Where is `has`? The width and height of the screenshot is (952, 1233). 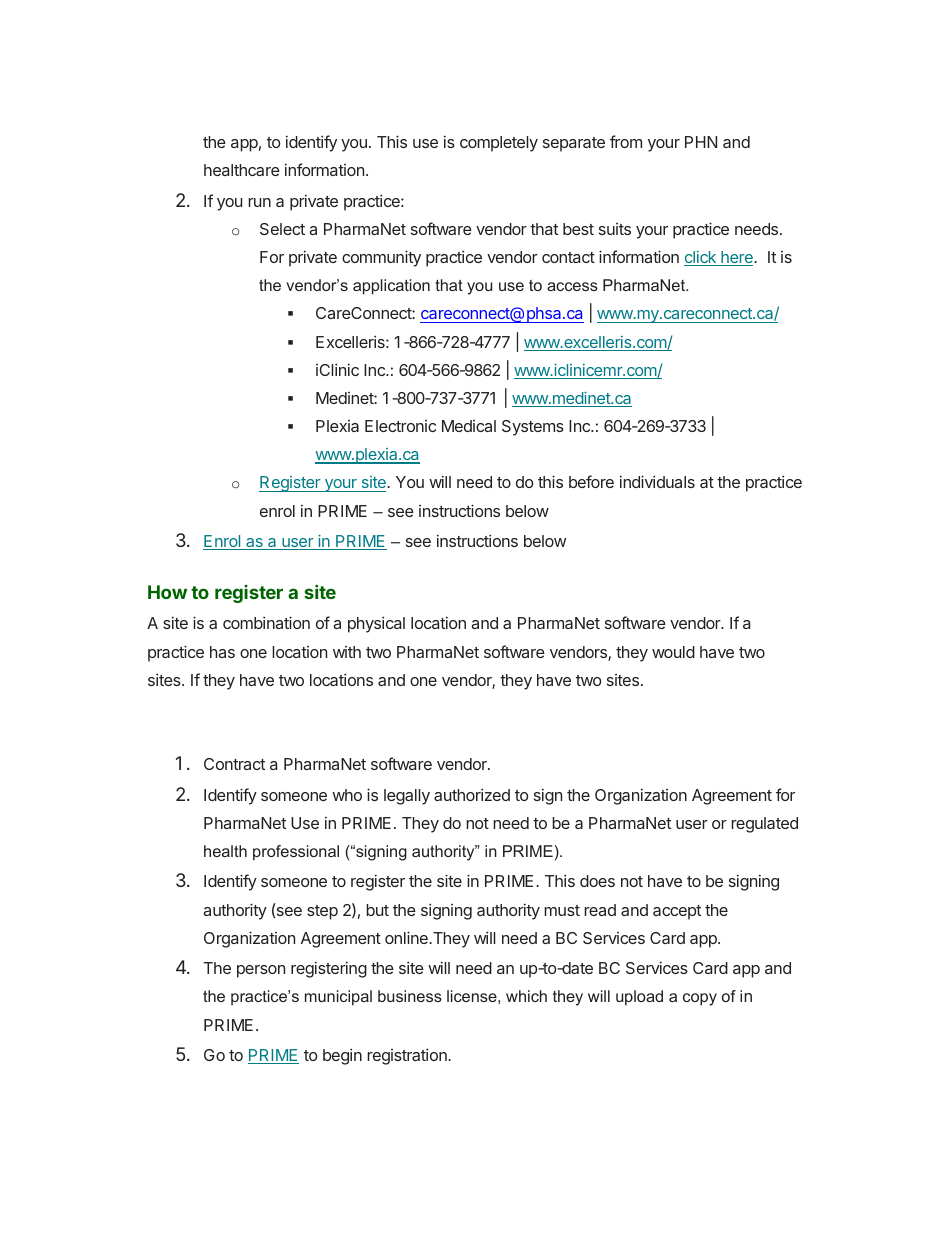 has is located at coordinates (222, 652).
